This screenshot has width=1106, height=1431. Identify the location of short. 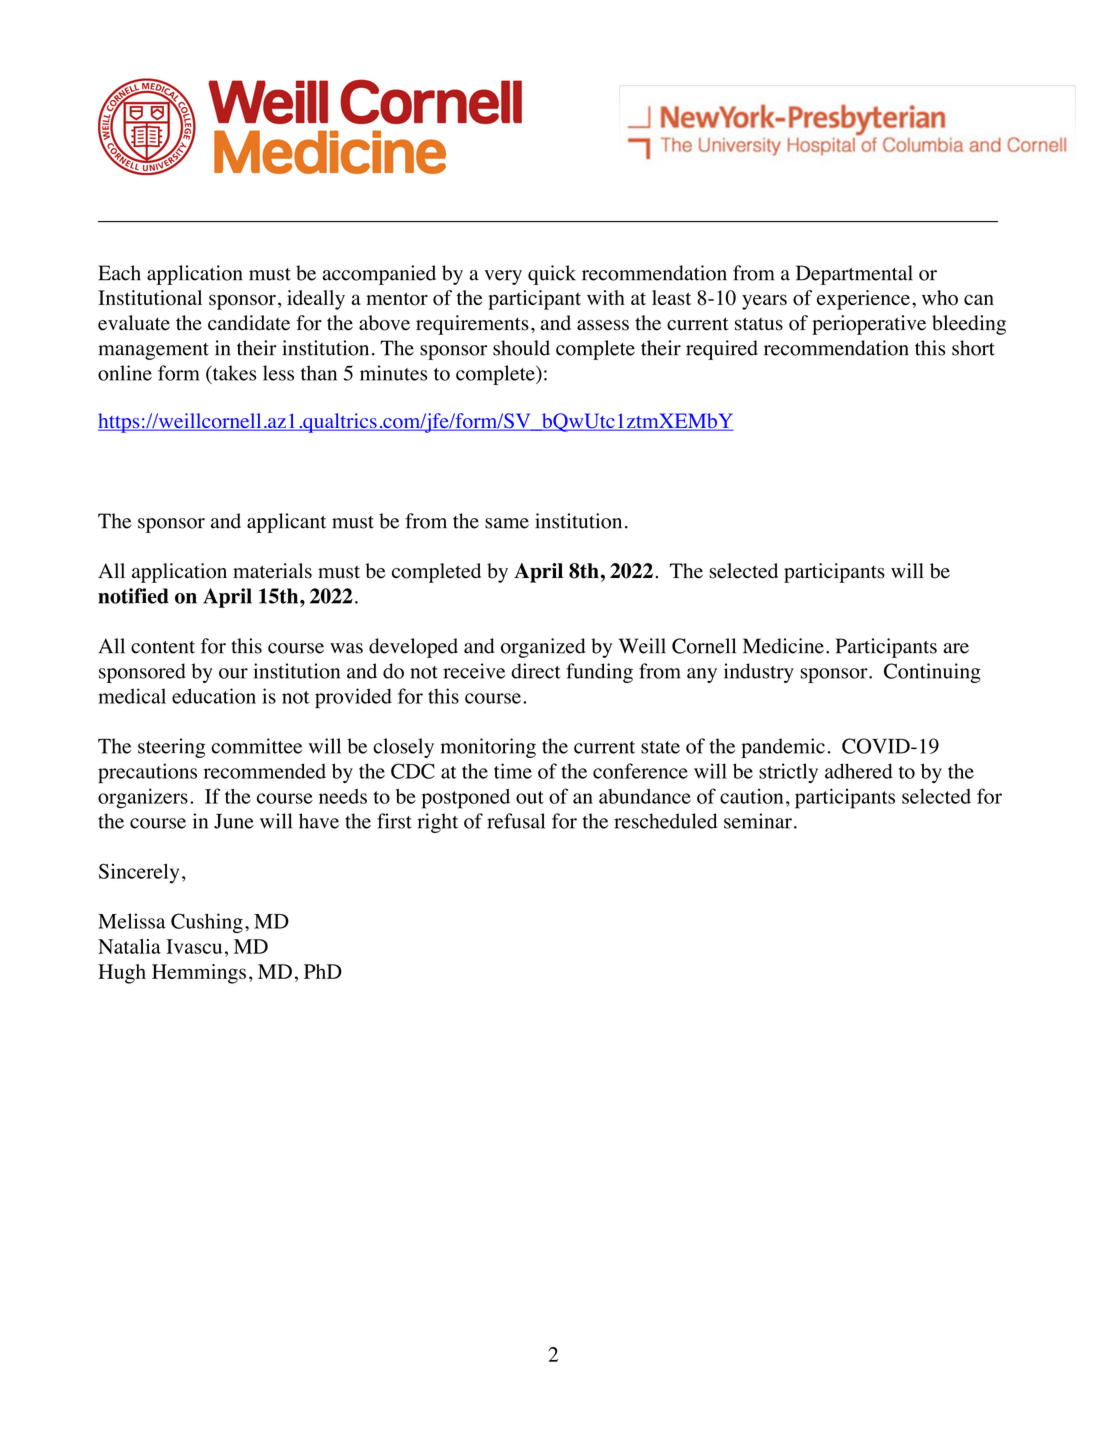
(973, 348).
